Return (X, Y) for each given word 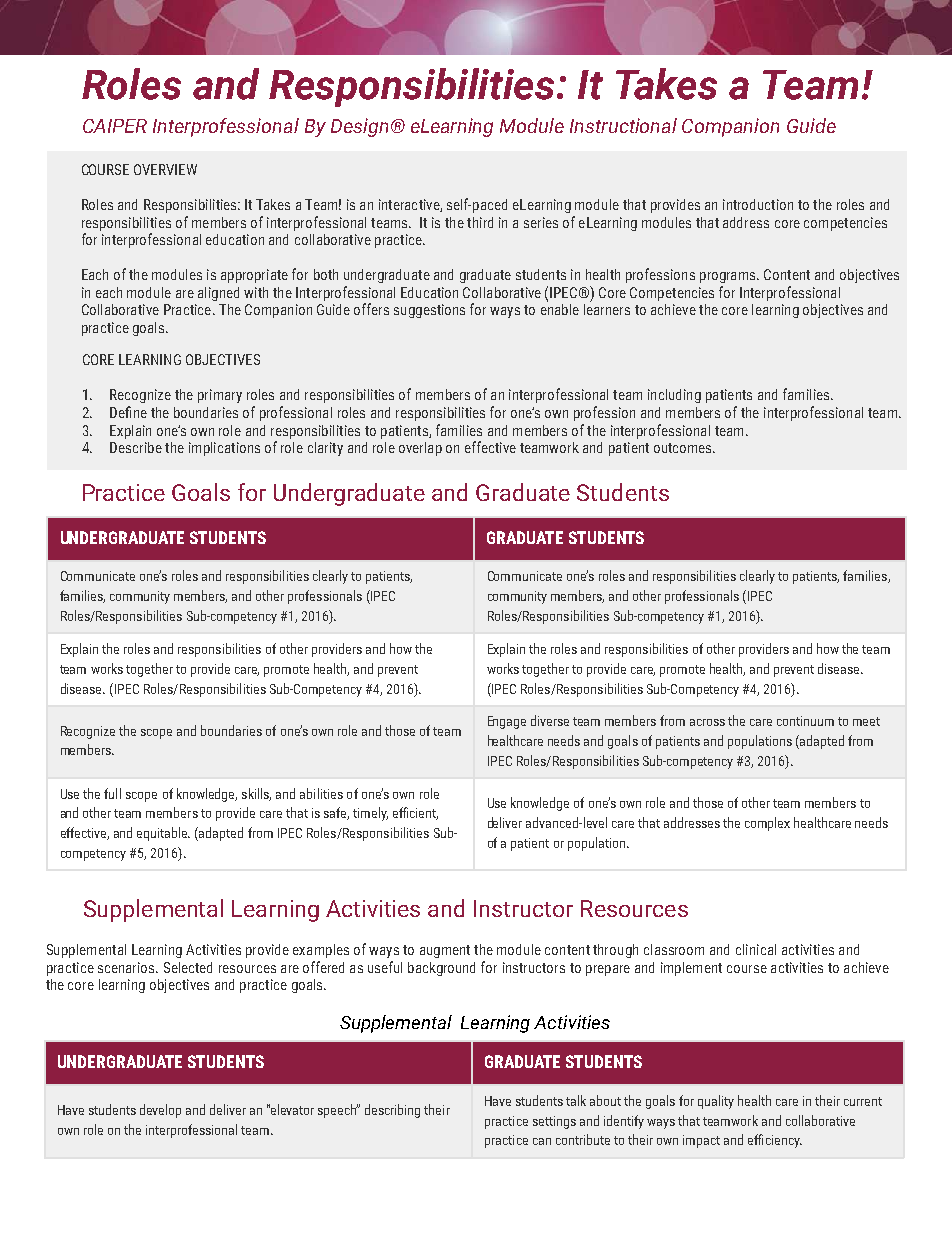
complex (767, 824)
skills (256, 794)
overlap (420, 449)
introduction (758, 204)
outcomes (684, 448)
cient (424, 814)
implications (224, 449)
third (480, 222)
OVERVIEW (165, 169)
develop (160, 1111)
